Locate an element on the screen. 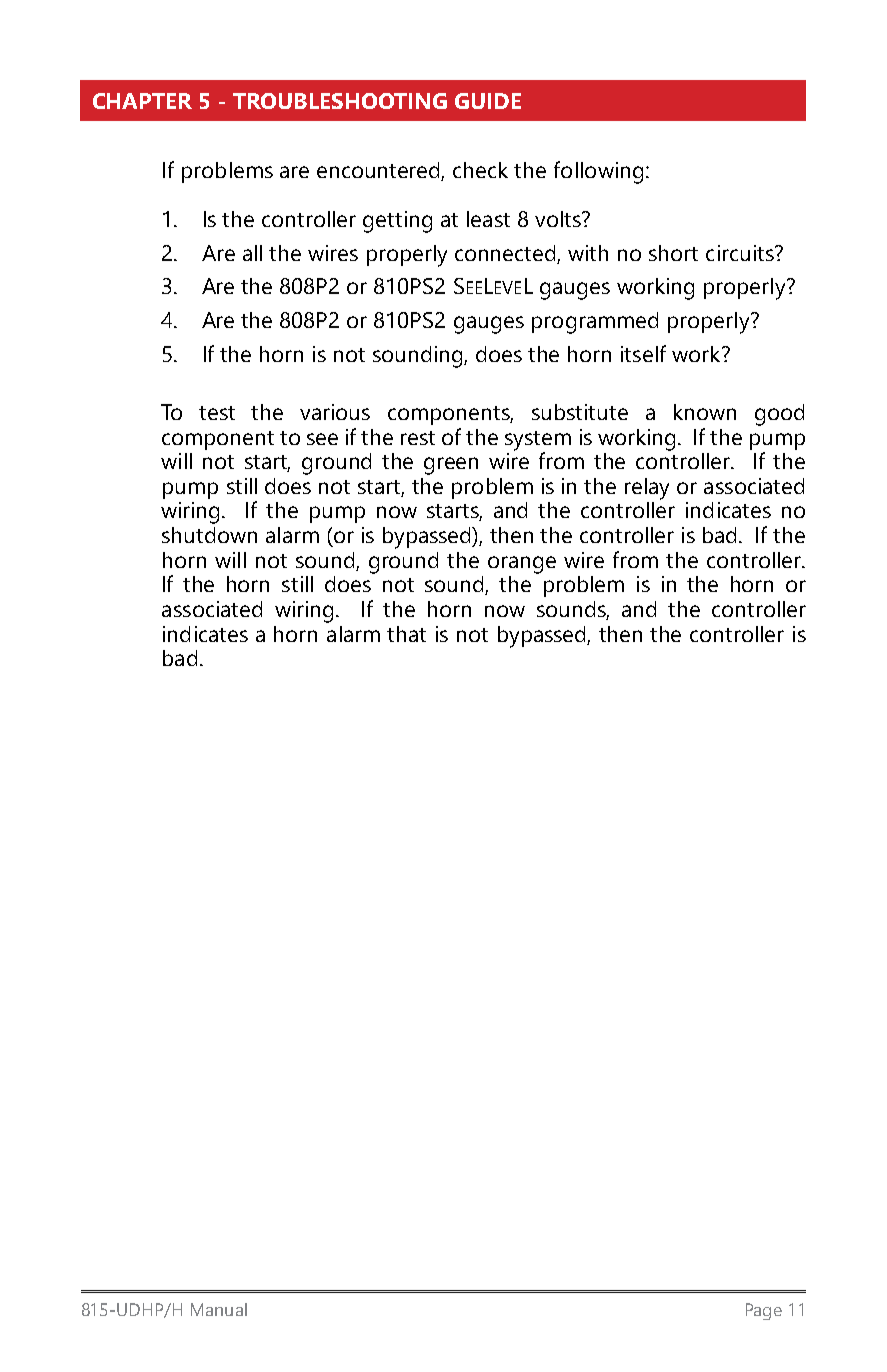 This screenshot has height=1372, width=887. Manual is located at coordinates (219, 1309).
